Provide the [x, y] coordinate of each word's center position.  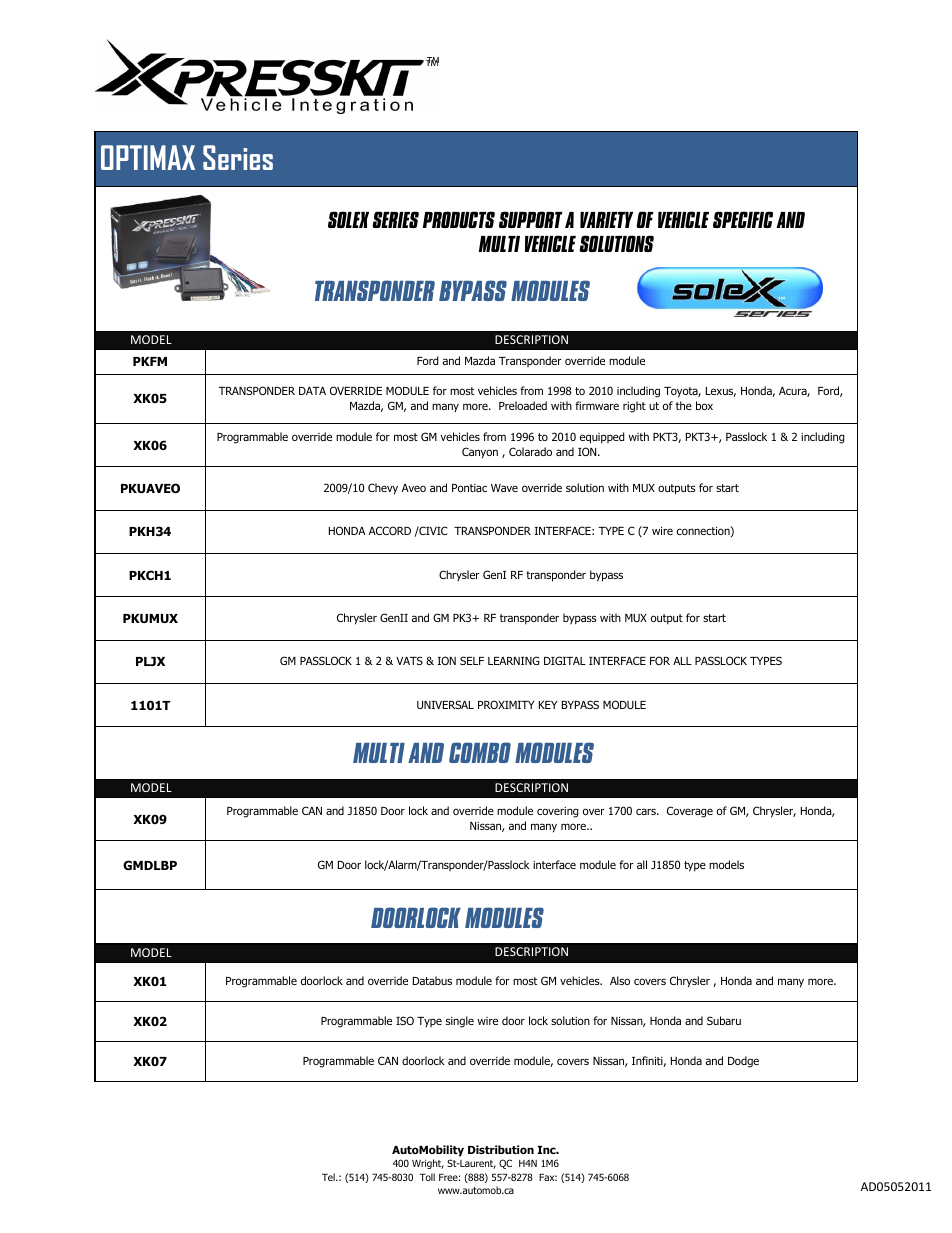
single [460, 1022]
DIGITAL [565, 660]
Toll [427, 1177]
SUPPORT [531, 219]
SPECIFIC [743, 219]
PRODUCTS [459, 219]
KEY [548, 705]
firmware [597, 405]
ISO [405, 1020]
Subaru [724, 1020]
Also [620, 980]
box [704, 405]
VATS [409, 660]
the [684, 405]
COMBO [480, 752]
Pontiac [469, 488]
